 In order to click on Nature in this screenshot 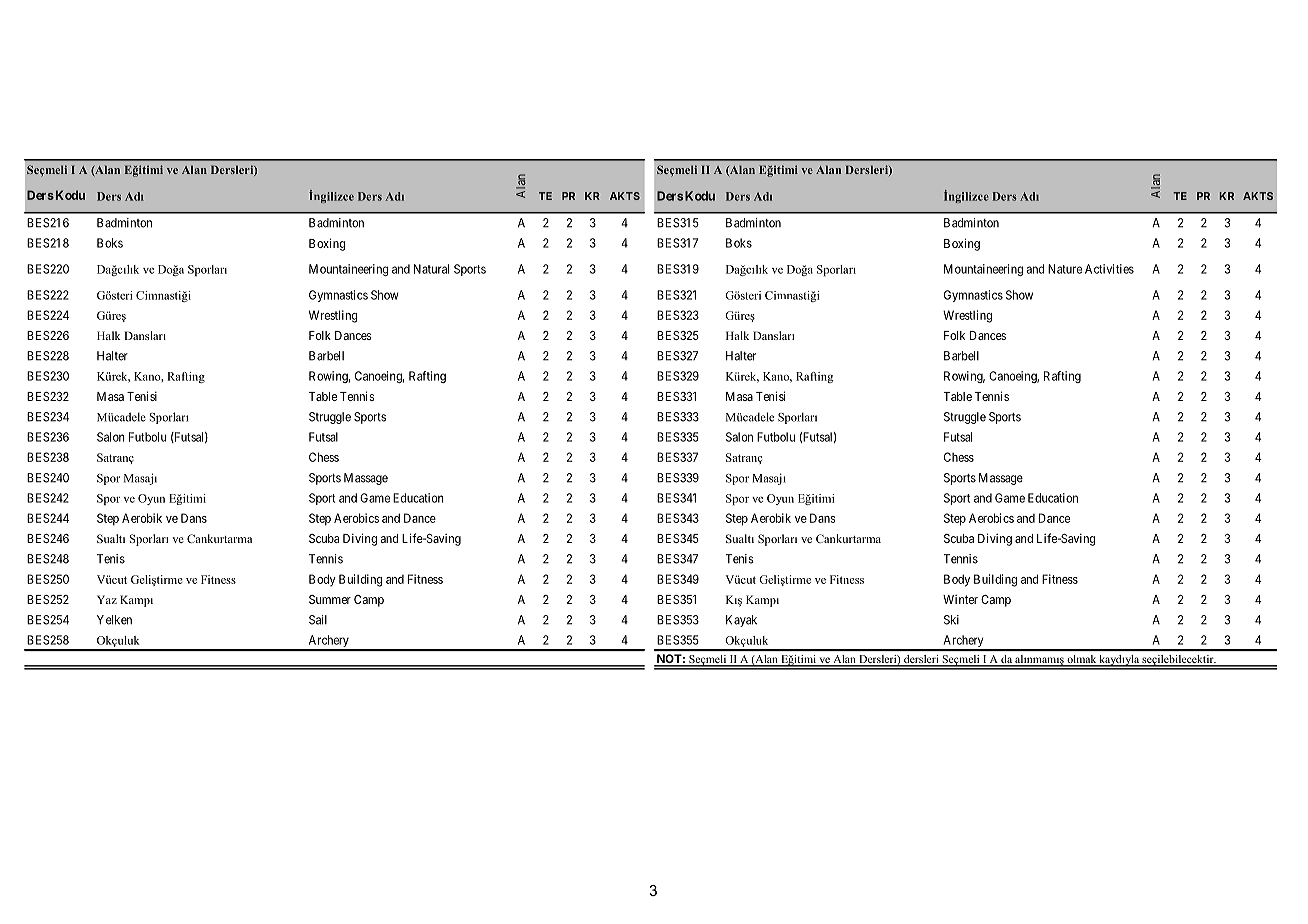, I will do `click(1065, 269)`.
